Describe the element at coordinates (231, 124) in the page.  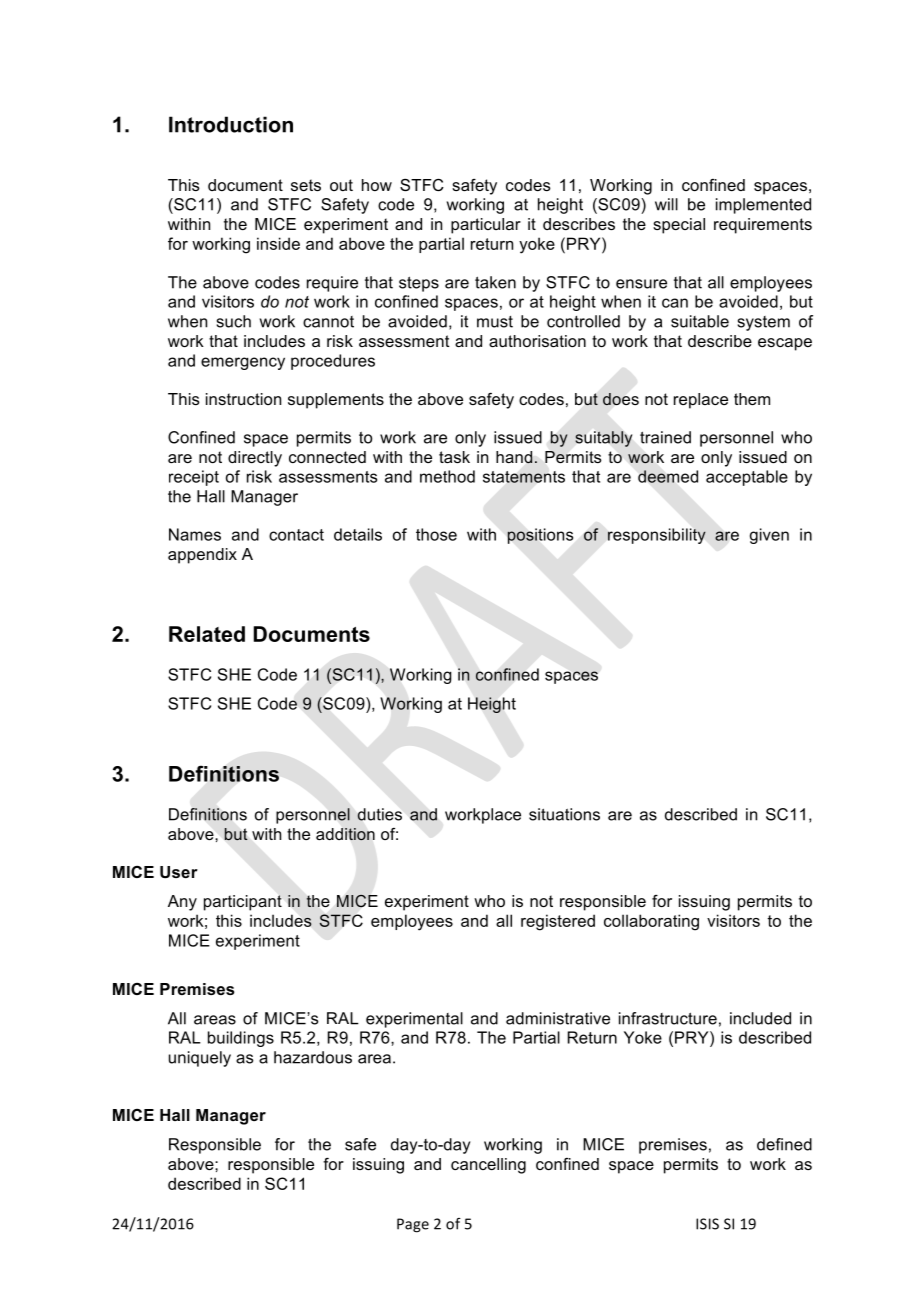
I see `Introduction` at that location.
